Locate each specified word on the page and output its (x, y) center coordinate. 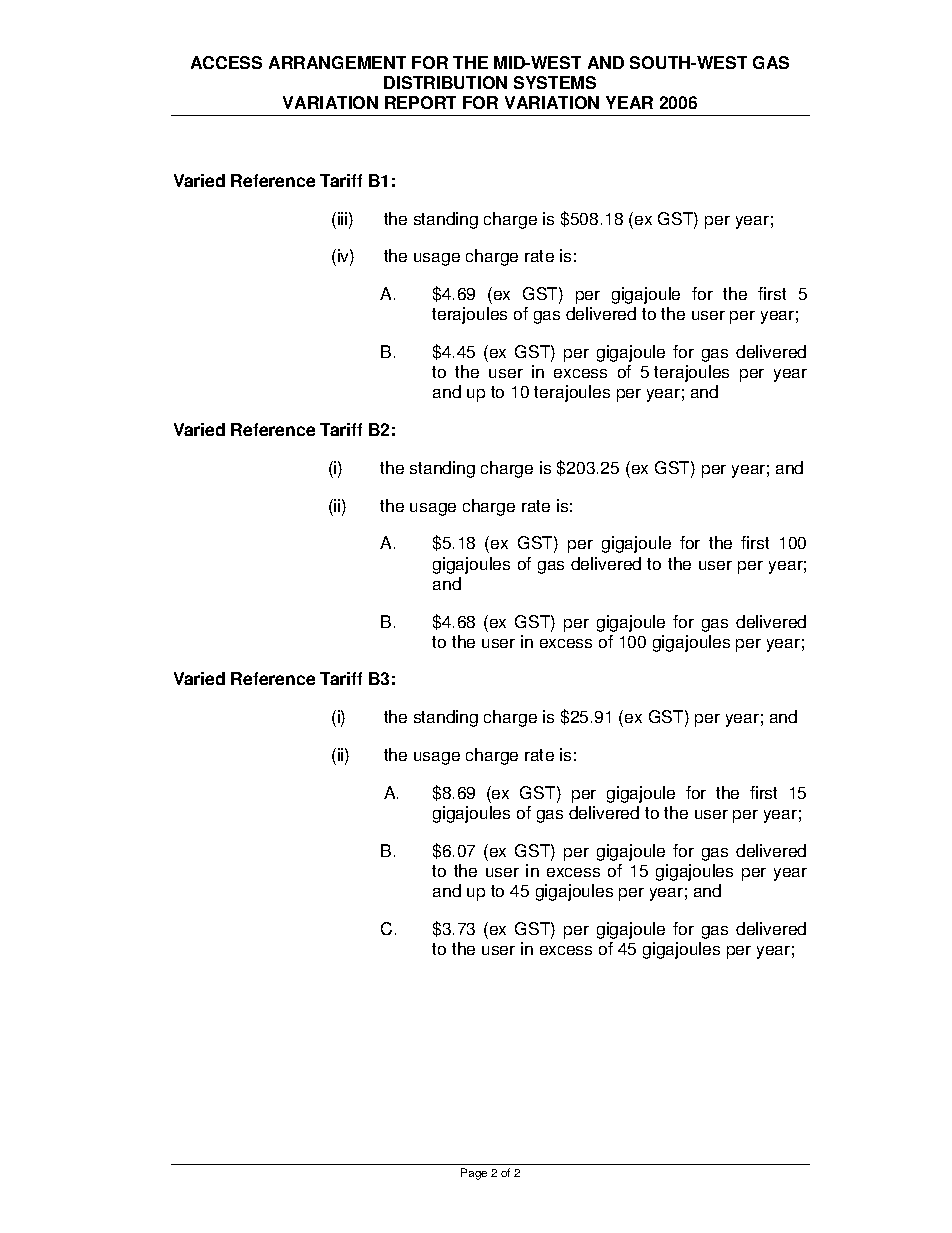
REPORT (420, 102)
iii (342, 218)
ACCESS (226, 62)
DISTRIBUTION (445, 82)
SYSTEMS (555, 82)
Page (474, 1174)
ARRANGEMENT (337, 62)
